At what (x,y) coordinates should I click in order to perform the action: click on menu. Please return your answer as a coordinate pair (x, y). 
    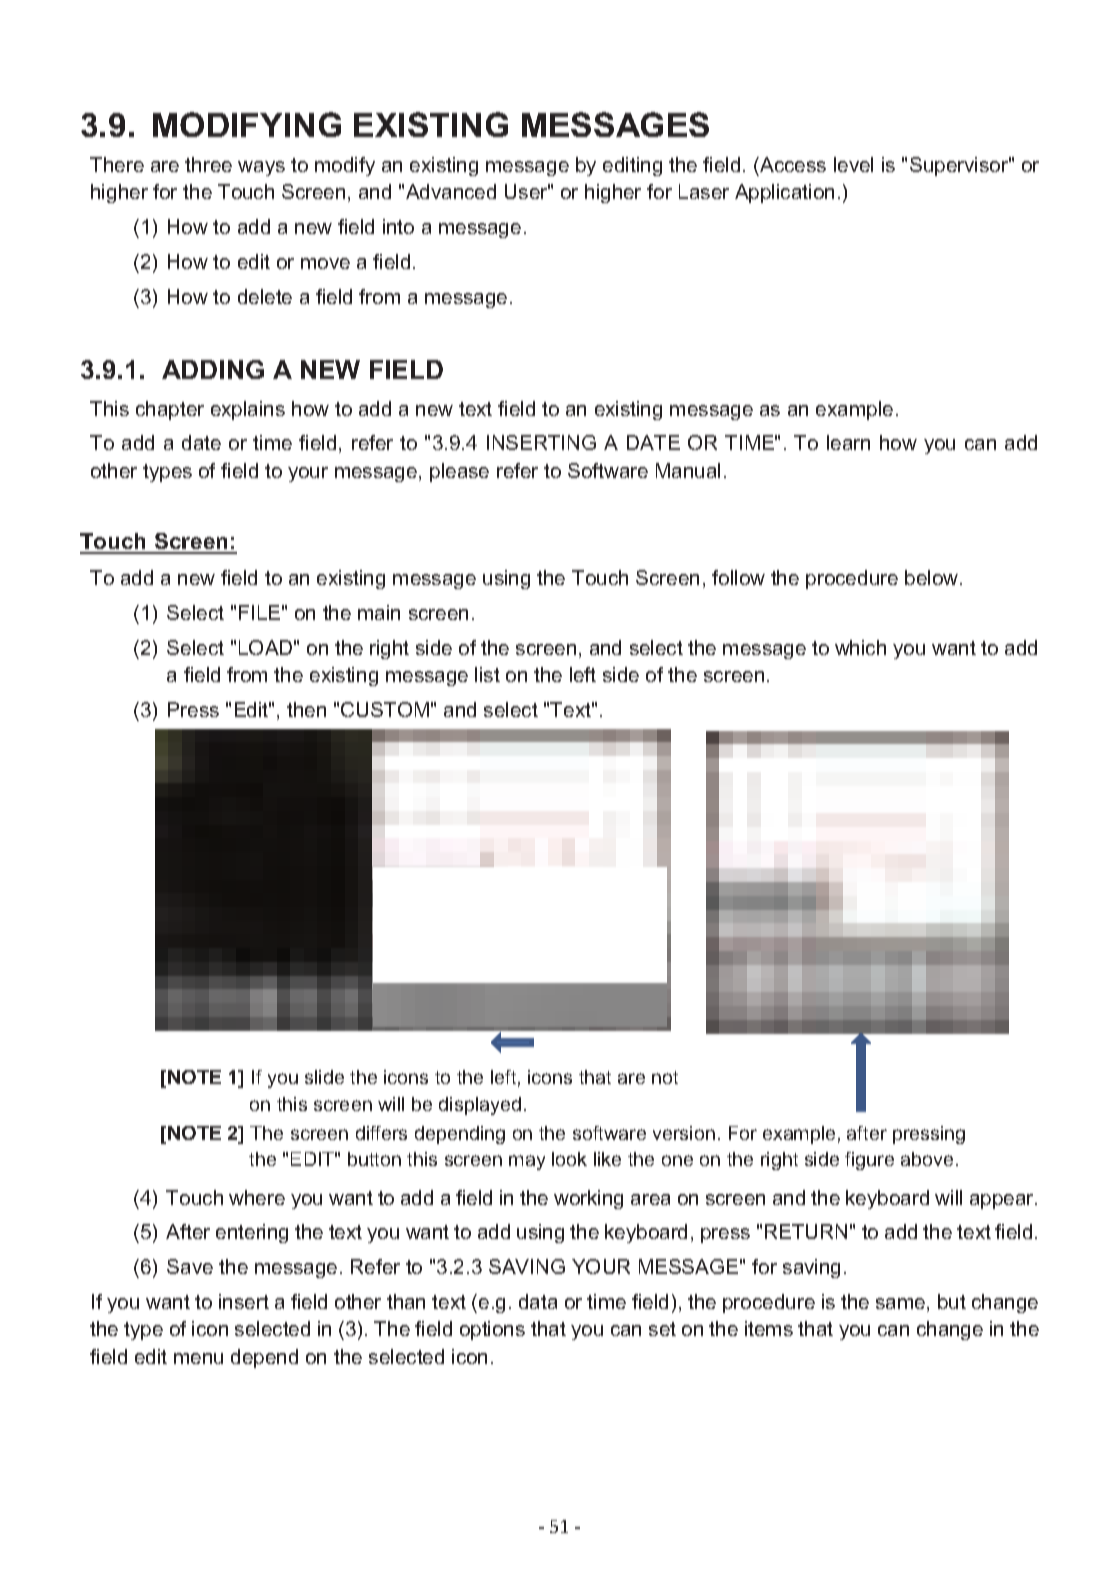
    Looking at the image, I should click on (198, 1358).
